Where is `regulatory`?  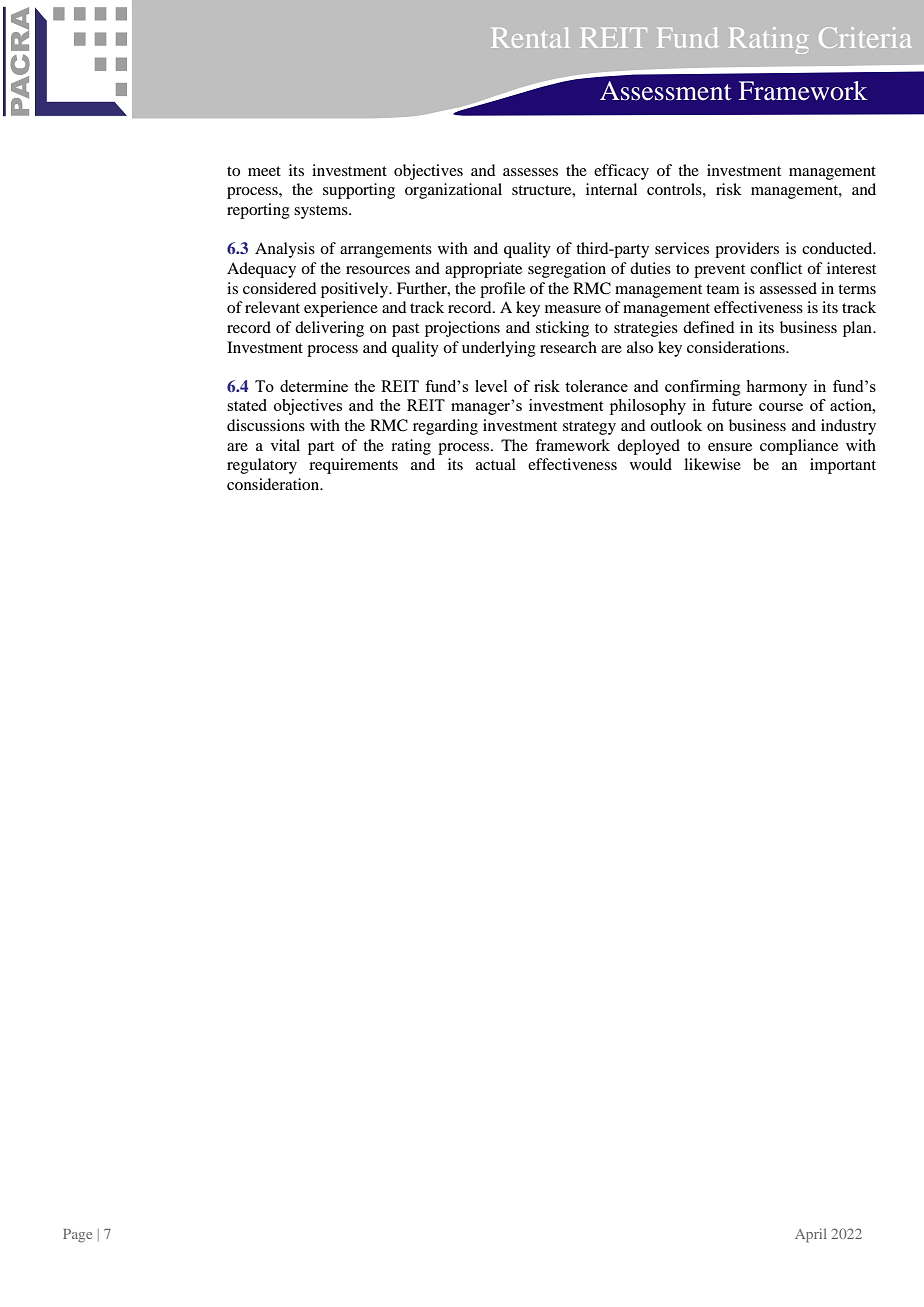 regulatory is located at coordinates (262, 466).
